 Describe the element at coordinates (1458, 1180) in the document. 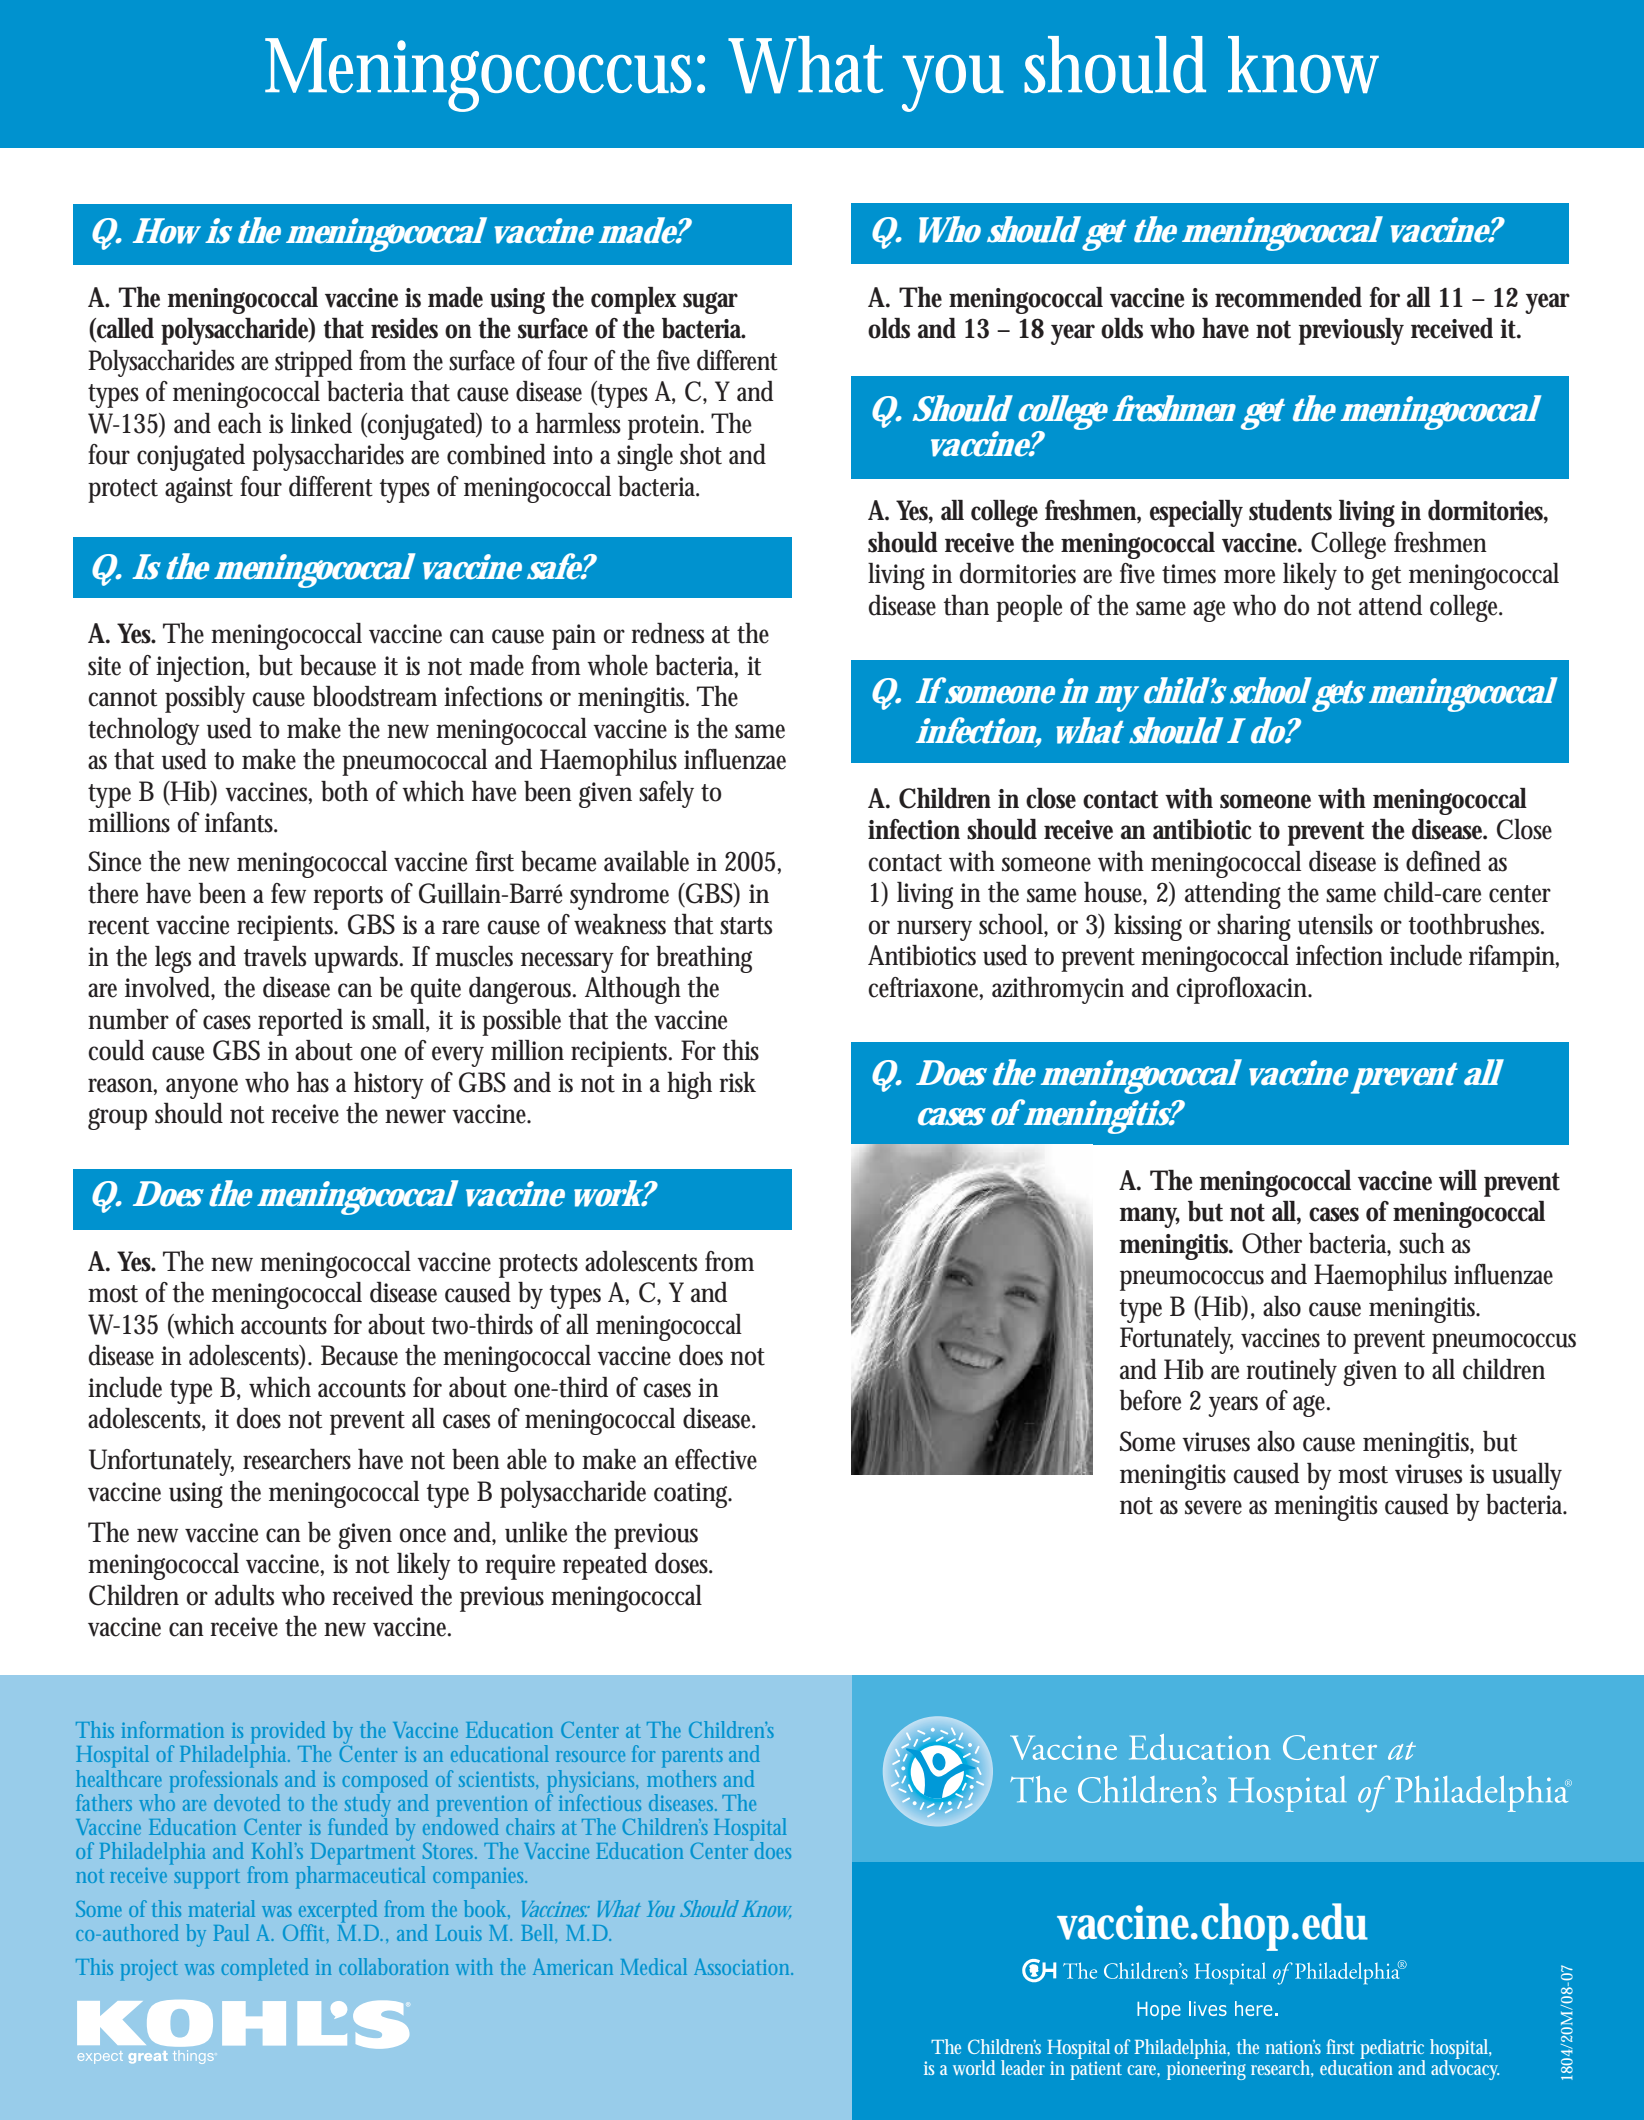

I see `will` at that location.
